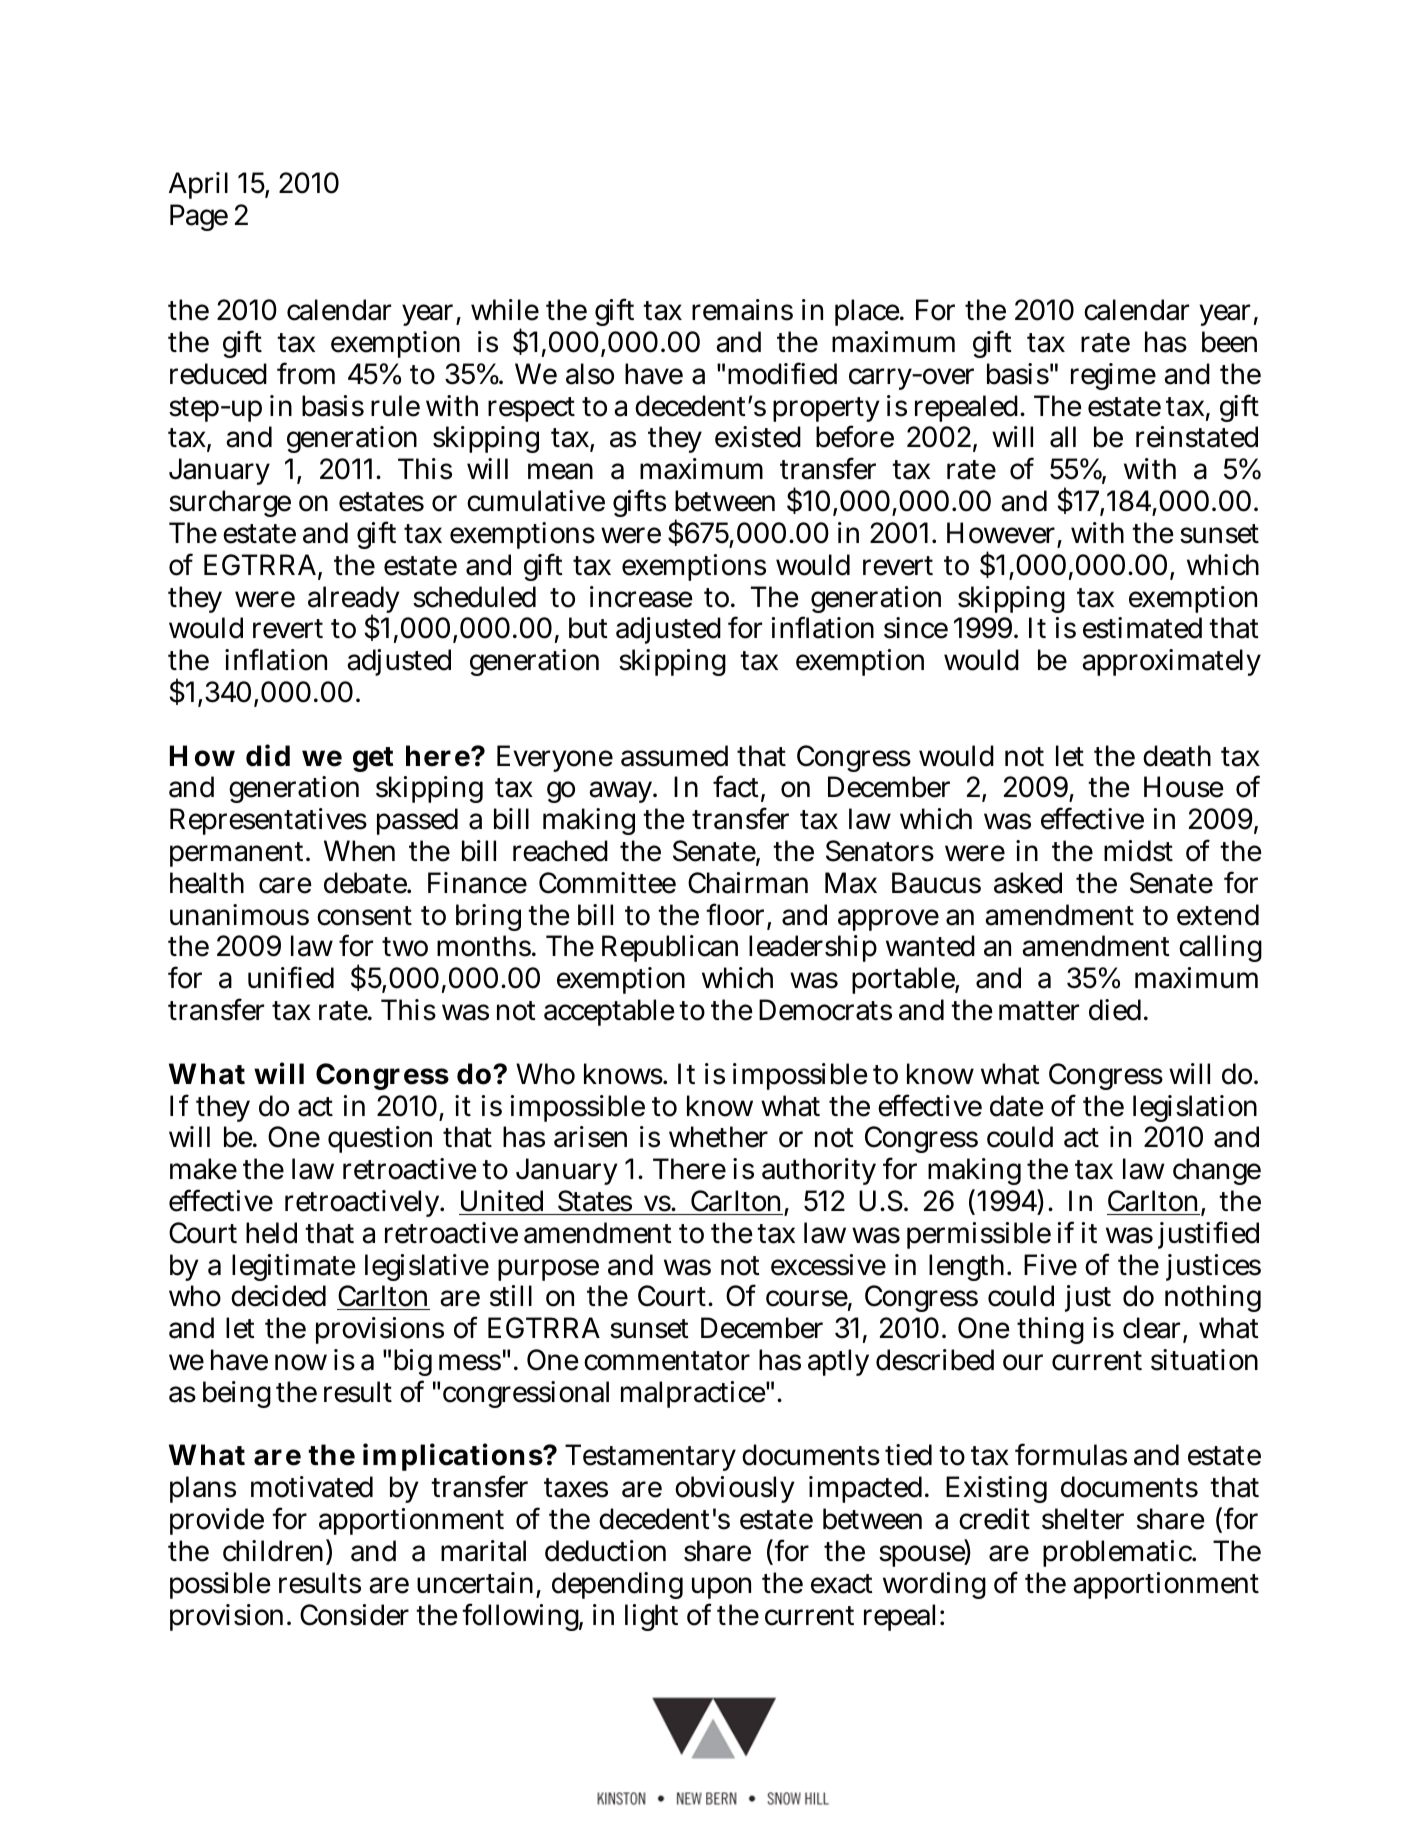 The image size is (1428, 1848). Describe the element at coordinates (1039, 1011) in the screenshot. I see `matter` at that location.
